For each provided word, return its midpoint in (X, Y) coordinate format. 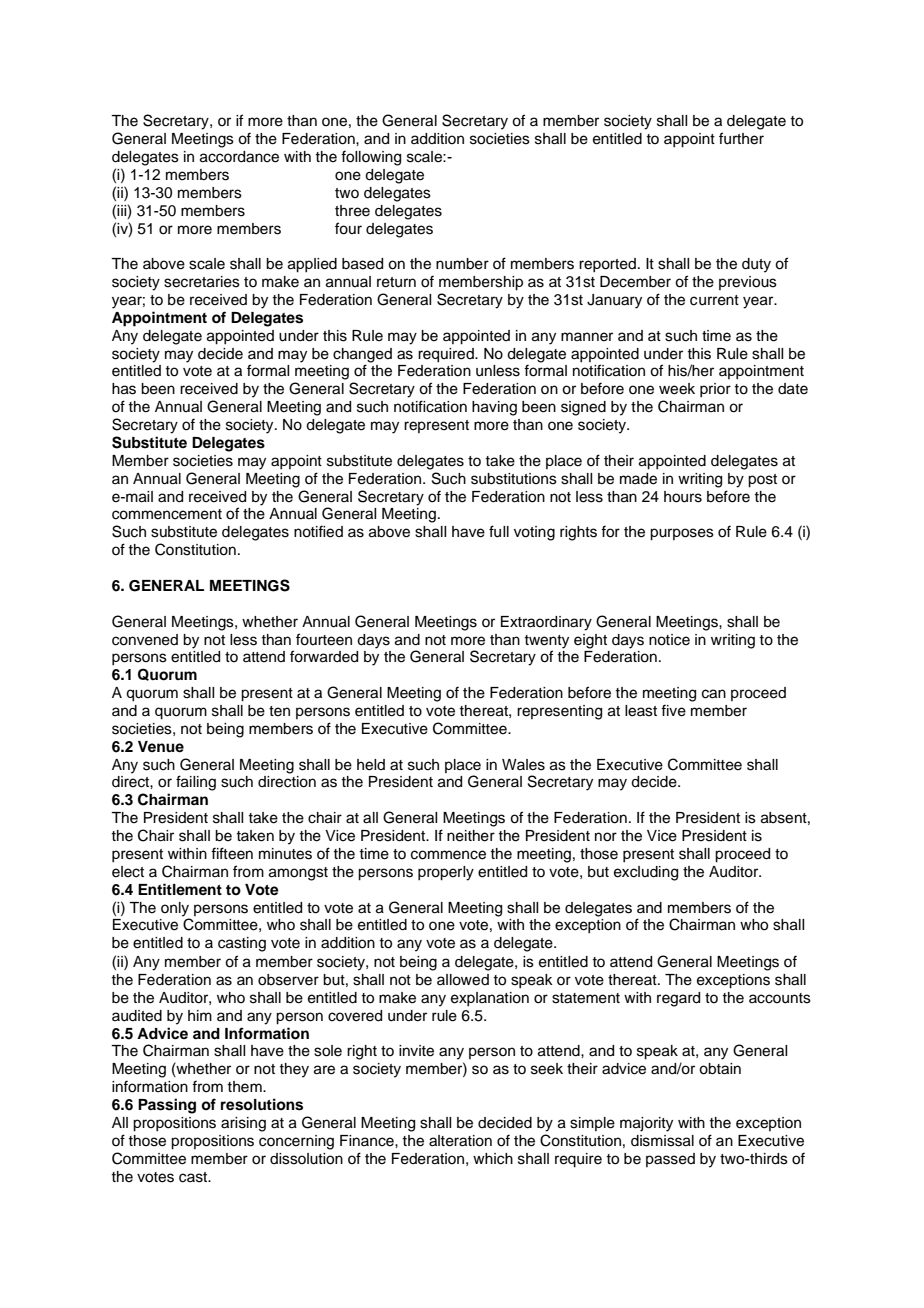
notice (669, 640)
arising (243, 1124)
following (371, 158)
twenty (546, 642)
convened (145, 640)
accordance (239, 157)
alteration (460, 1141)
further (741, 138)
